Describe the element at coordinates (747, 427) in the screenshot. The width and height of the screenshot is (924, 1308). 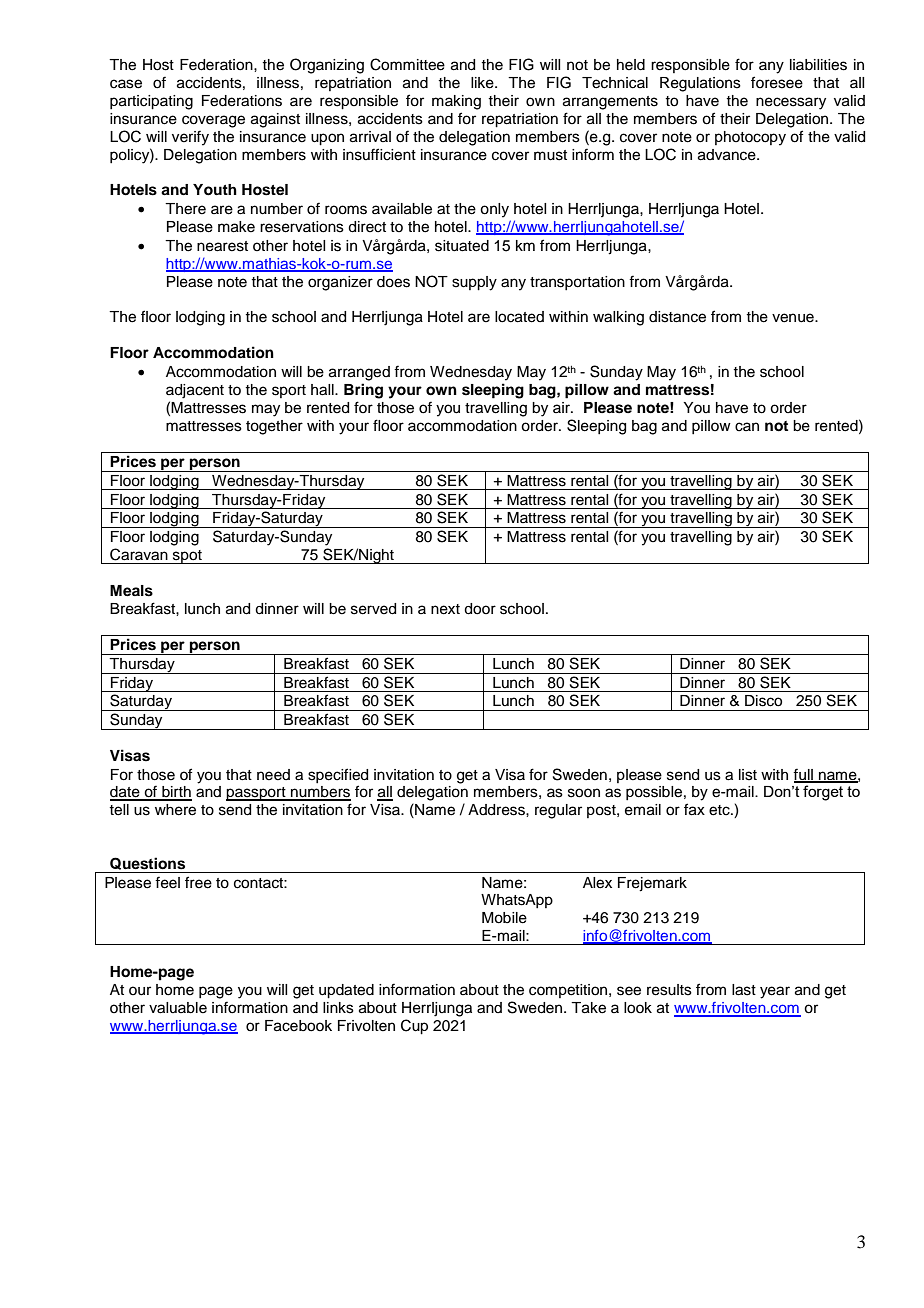
I see `can` at that location.
